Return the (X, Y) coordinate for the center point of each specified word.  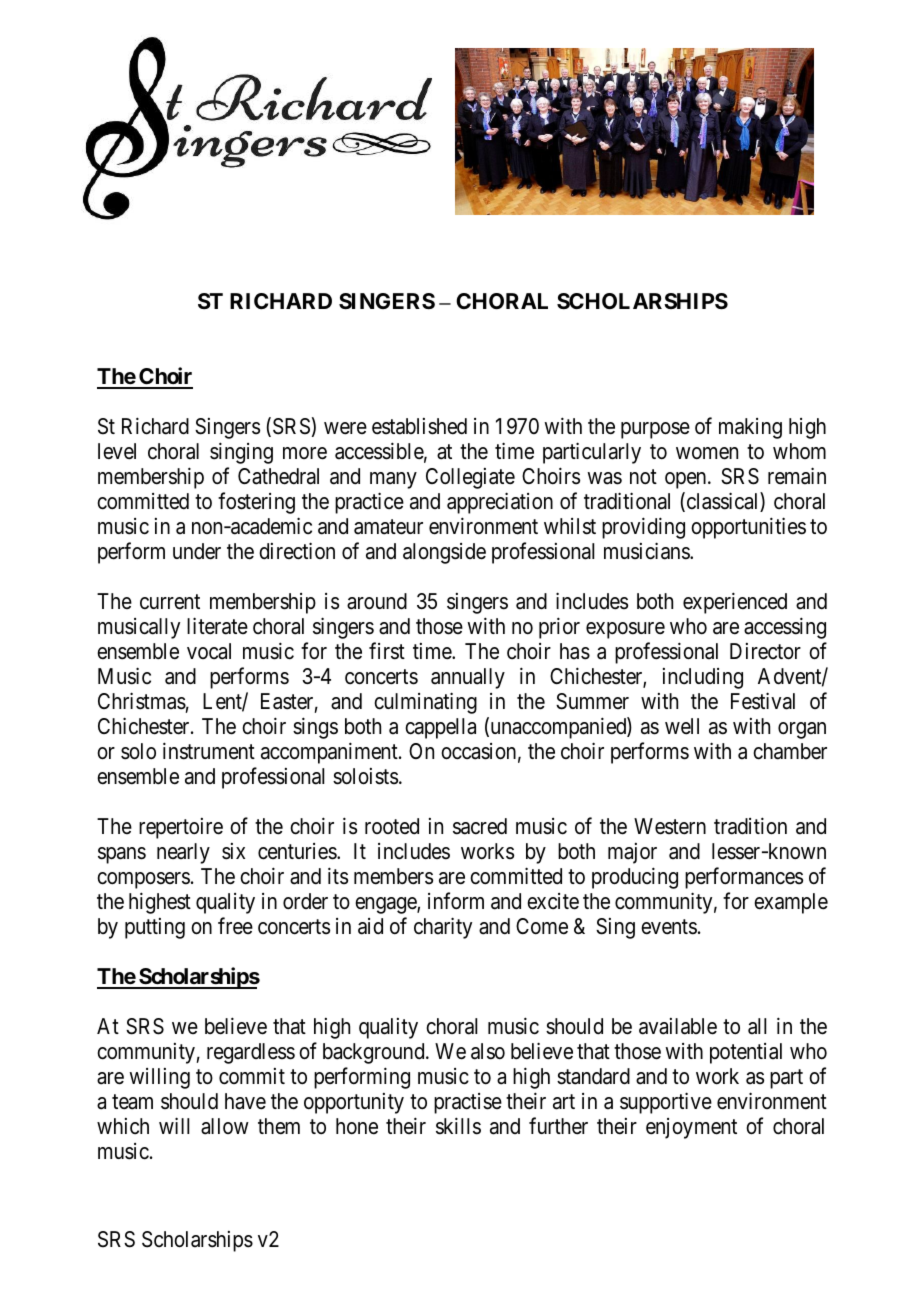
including (703, 678)
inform (456, 901)
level (117, 451)
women (707, 453)
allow (225, 1126)
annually (468, 678)
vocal (209, 651)
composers (143, 880)
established (419, 426)
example (791, 903)
